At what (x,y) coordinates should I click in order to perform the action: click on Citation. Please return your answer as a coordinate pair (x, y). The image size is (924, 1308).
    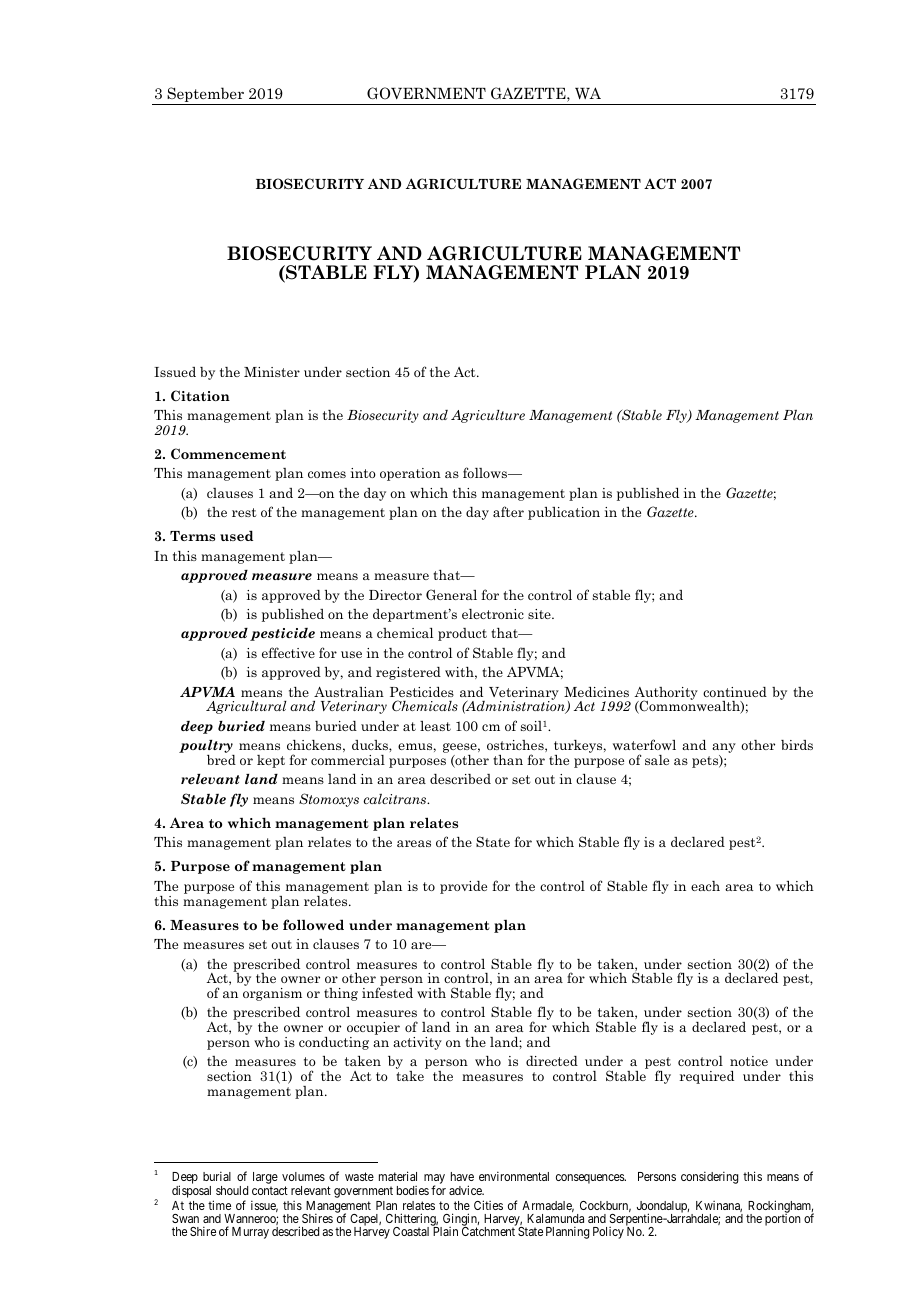
    Looking at the image, I should click on (200, 395).
